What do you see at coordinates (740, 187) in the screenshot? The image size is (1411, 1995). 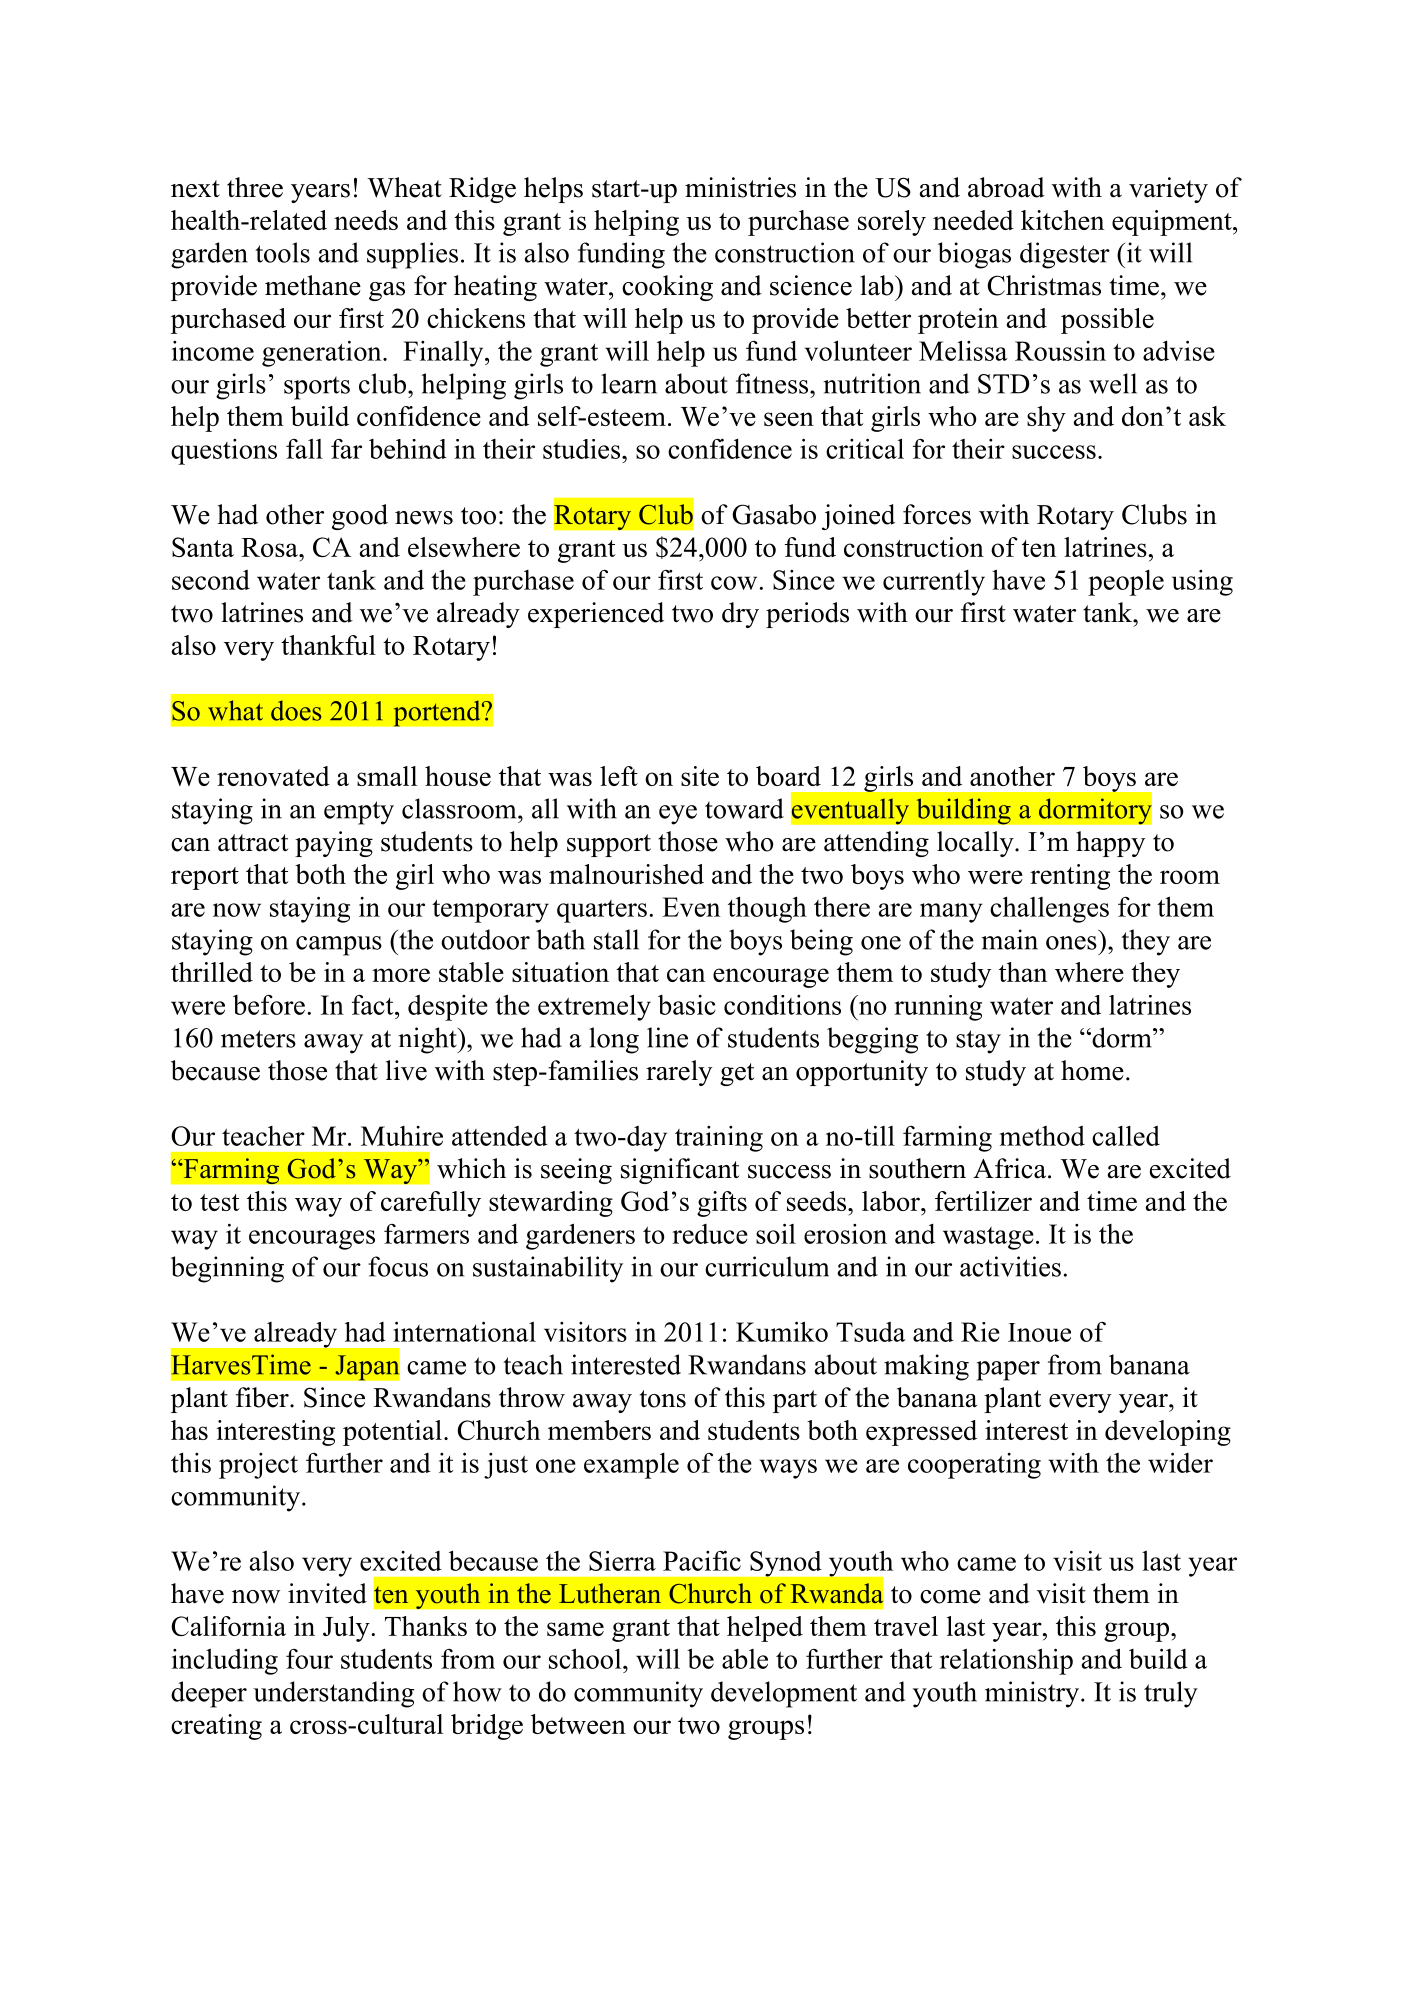 I see `ministries` at bounding box center [740, 187].
